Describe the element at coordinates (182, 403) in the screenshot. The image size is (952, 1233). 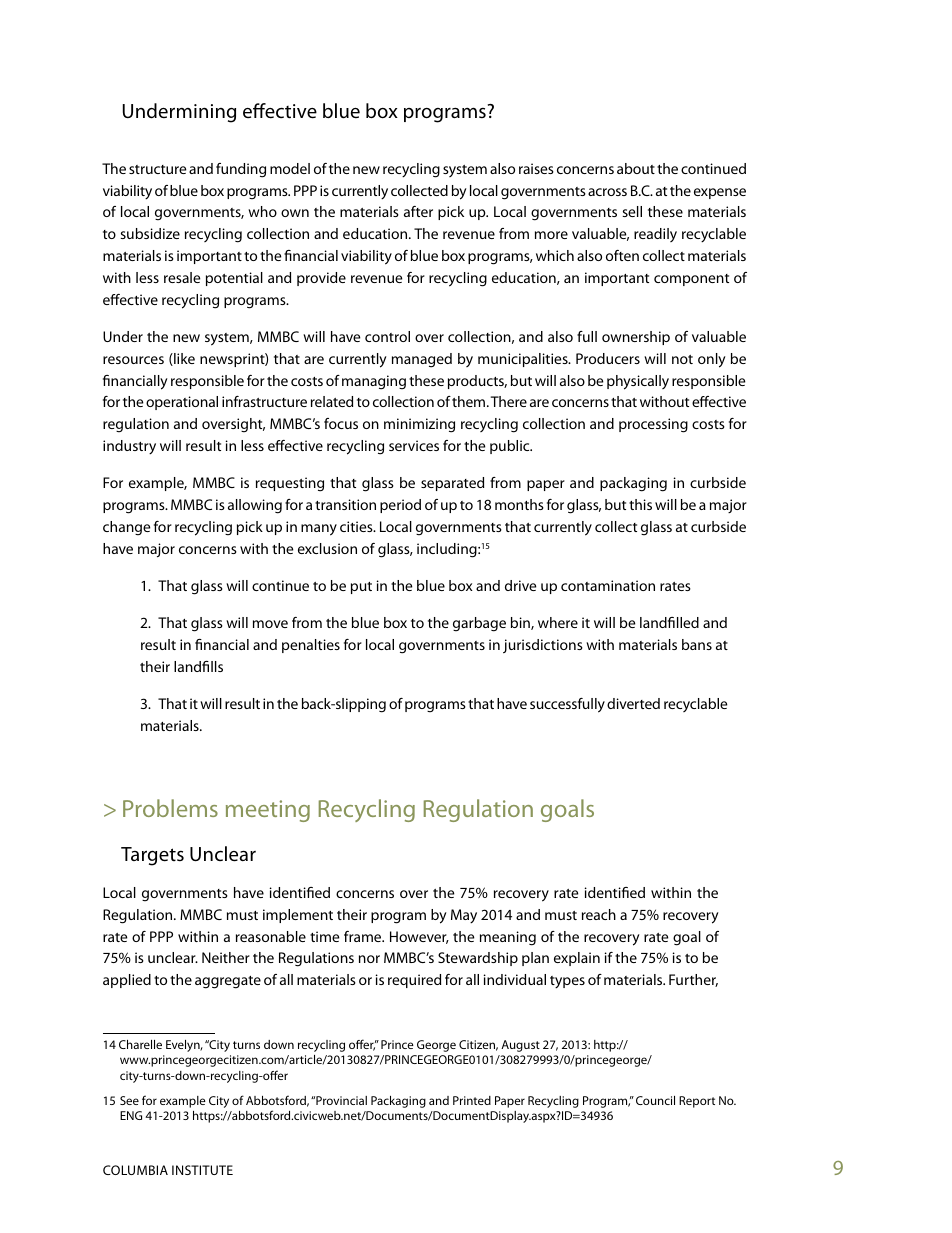
I see `operational` at that location.
